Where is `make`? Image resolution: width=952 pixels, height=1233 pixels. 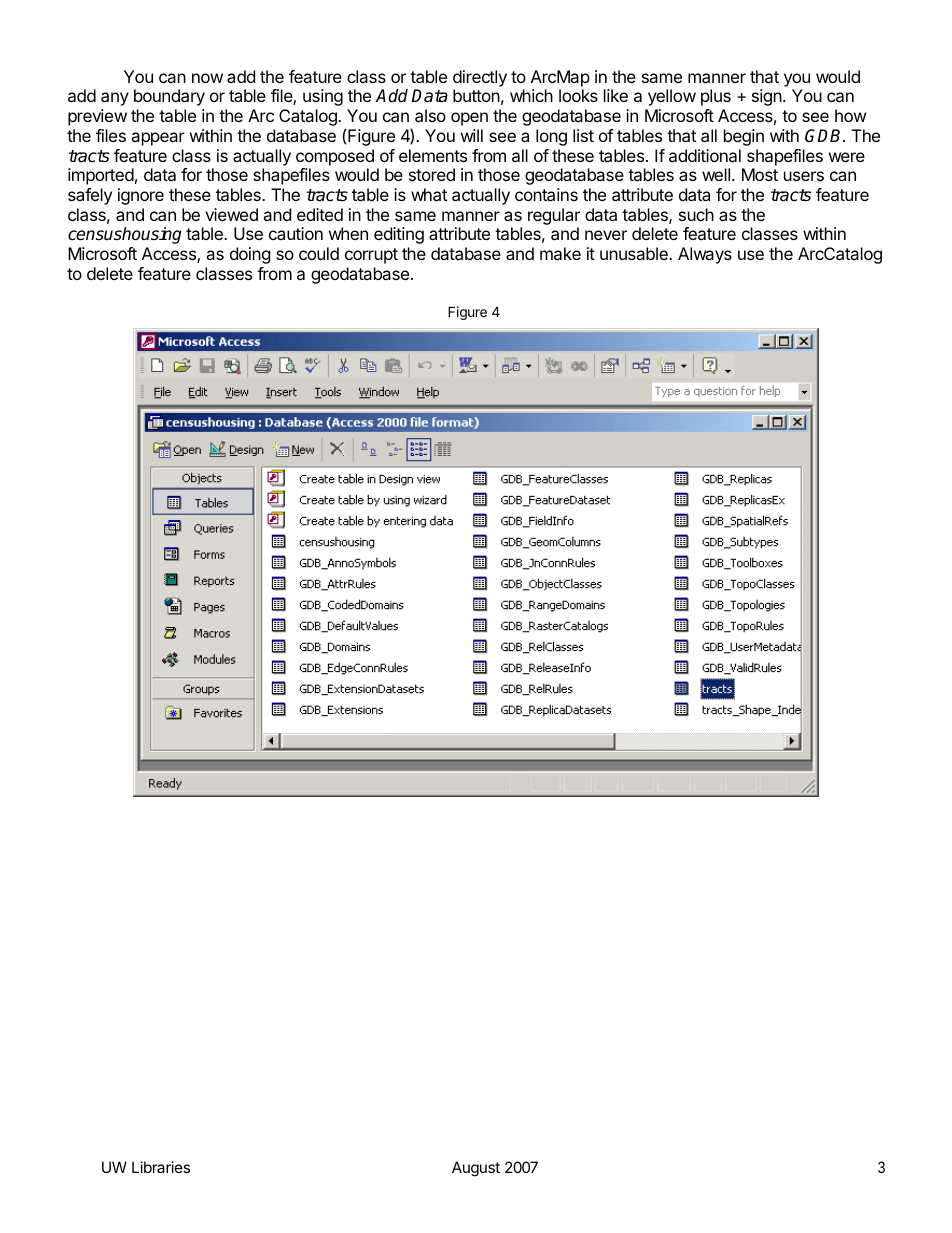 make is located at coordinates (560, 253).
